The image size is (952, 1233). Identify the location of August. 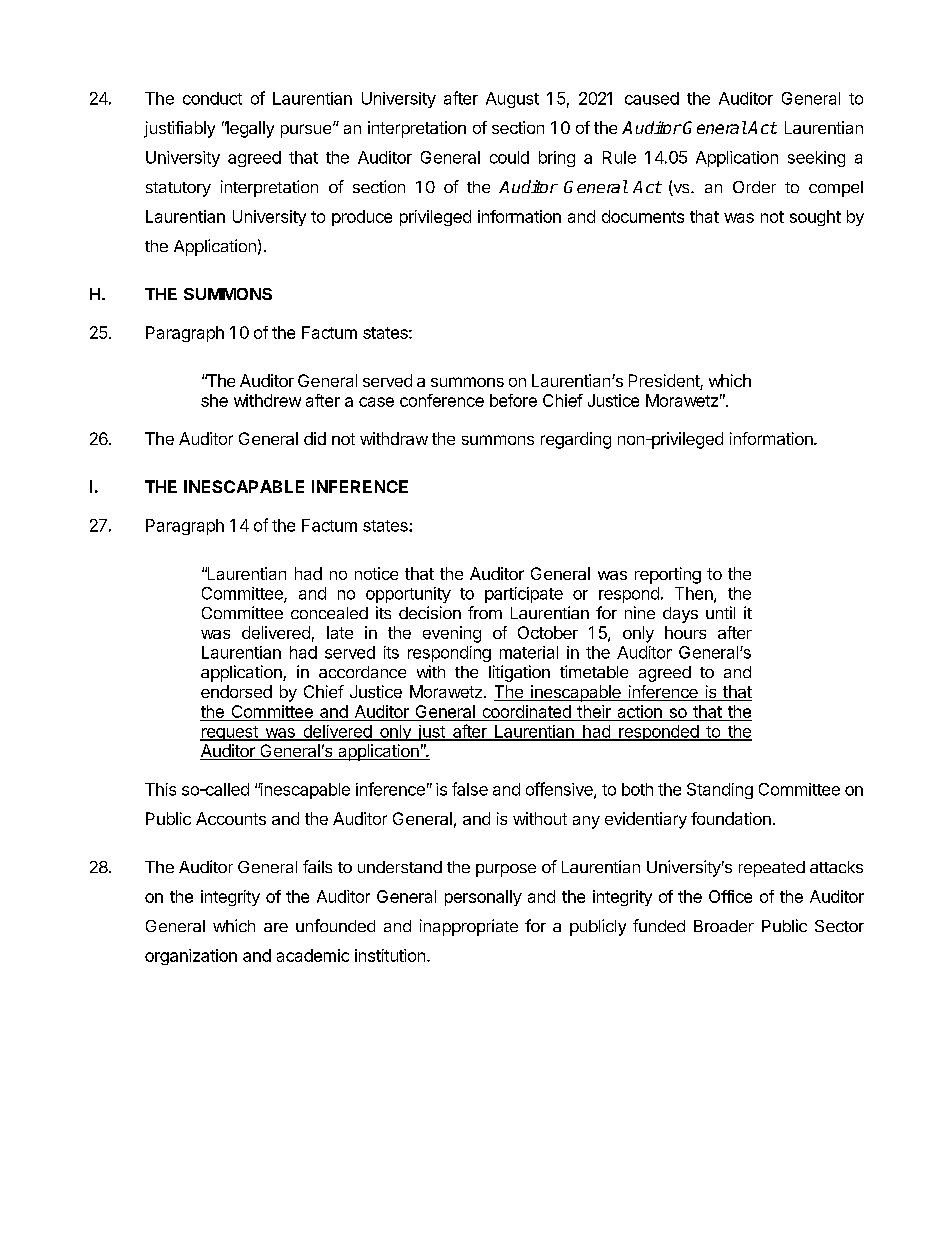
(512, 100).
